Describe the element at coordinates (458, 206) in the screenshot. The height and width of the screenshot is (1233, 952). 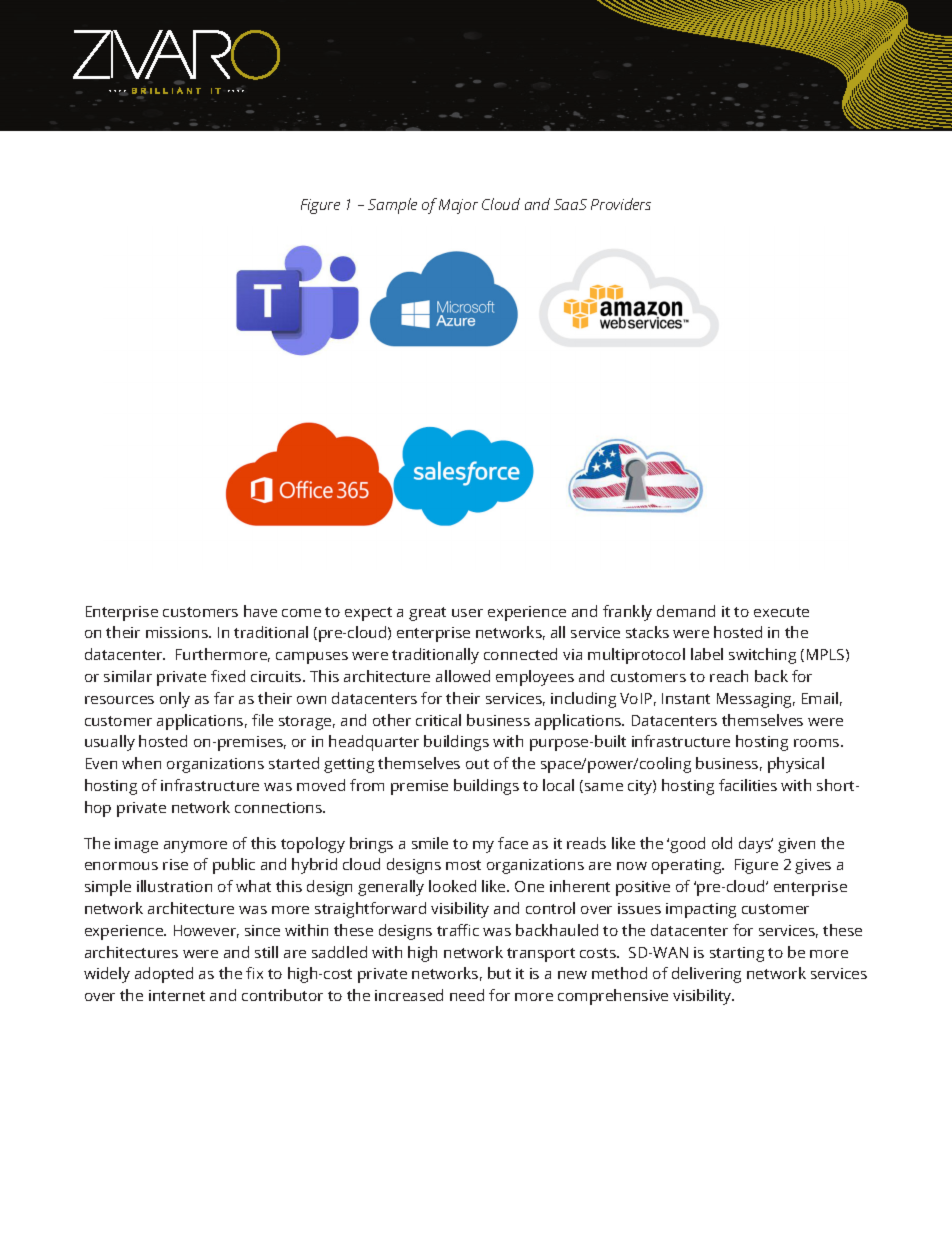
I see `Major` at that location.
